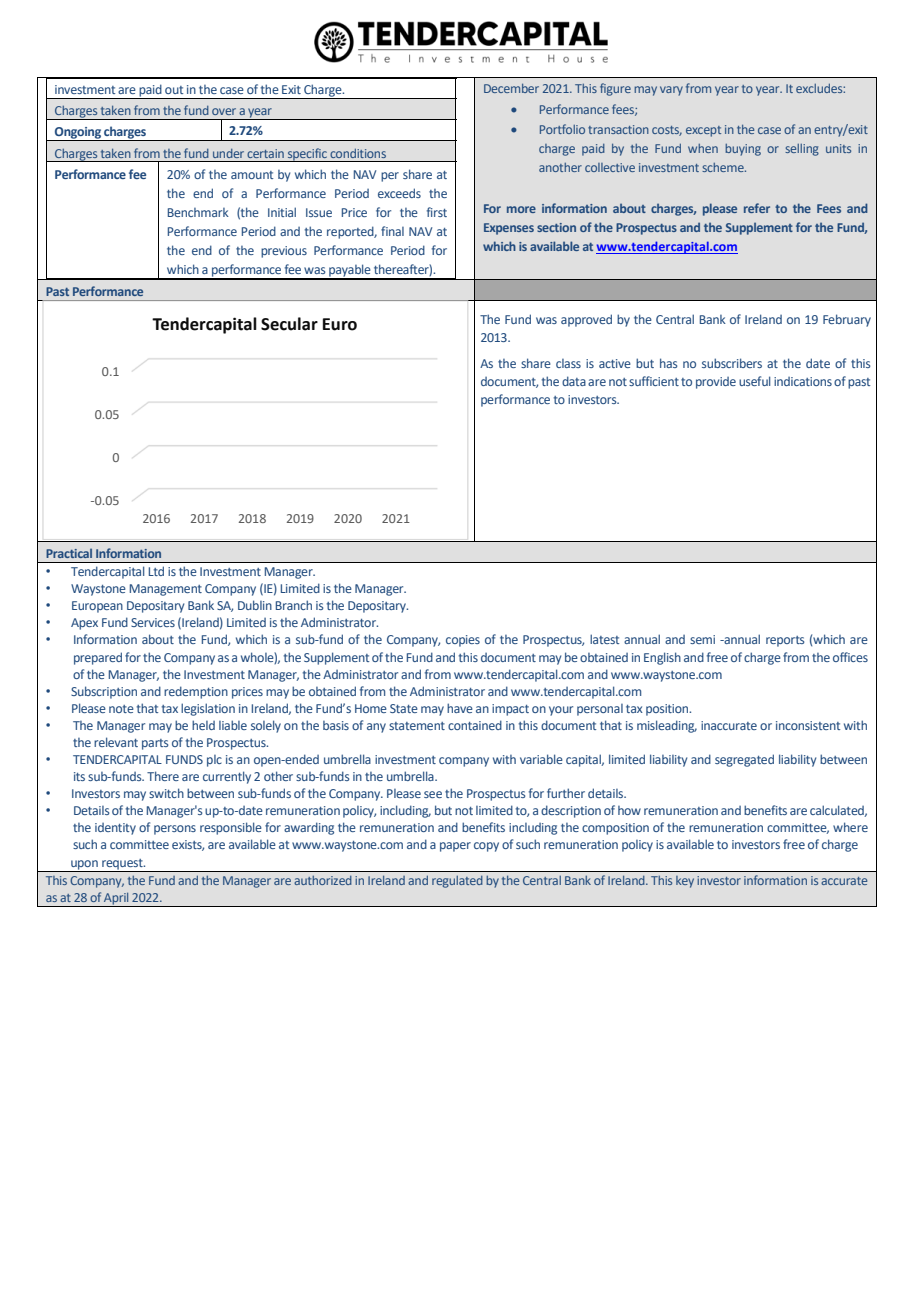 This document has height=1308, width=924. Describe the element at coordinates (289, 324) in the document. I see `Secular` at that location.
